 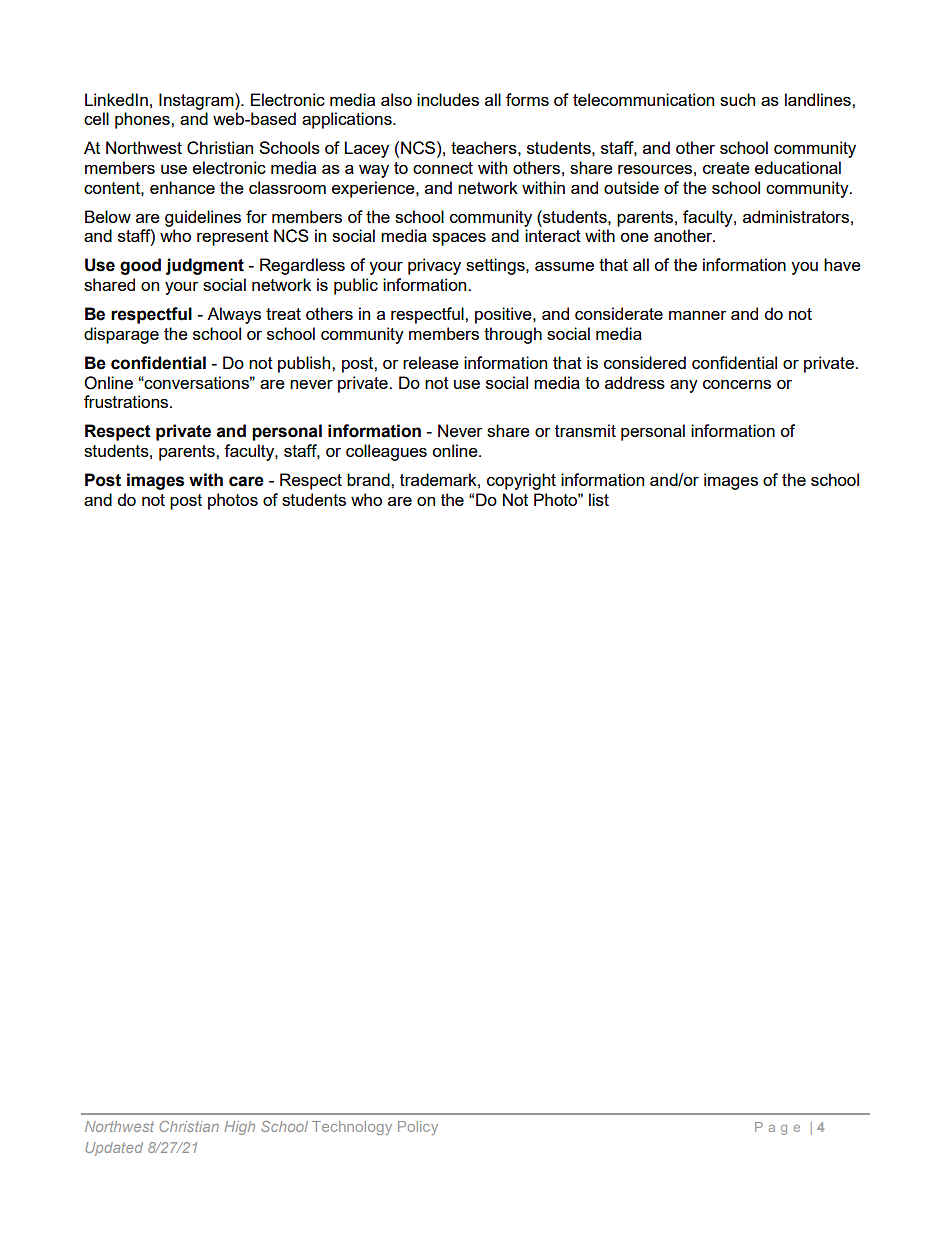 I want to click on copyright, so click(x=521, y=481).
